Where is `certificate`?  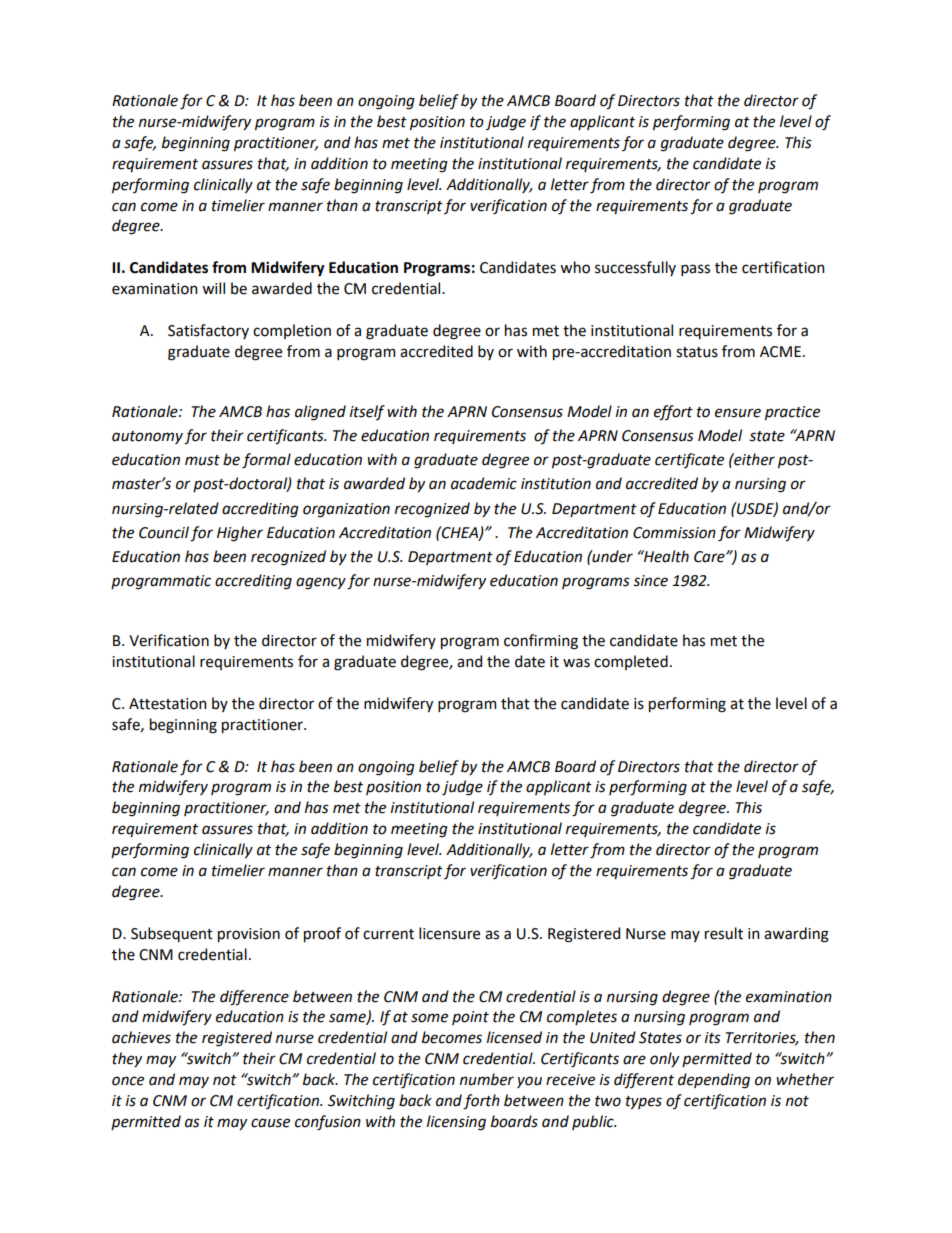 certificate is located at coordinates (689, 460).
